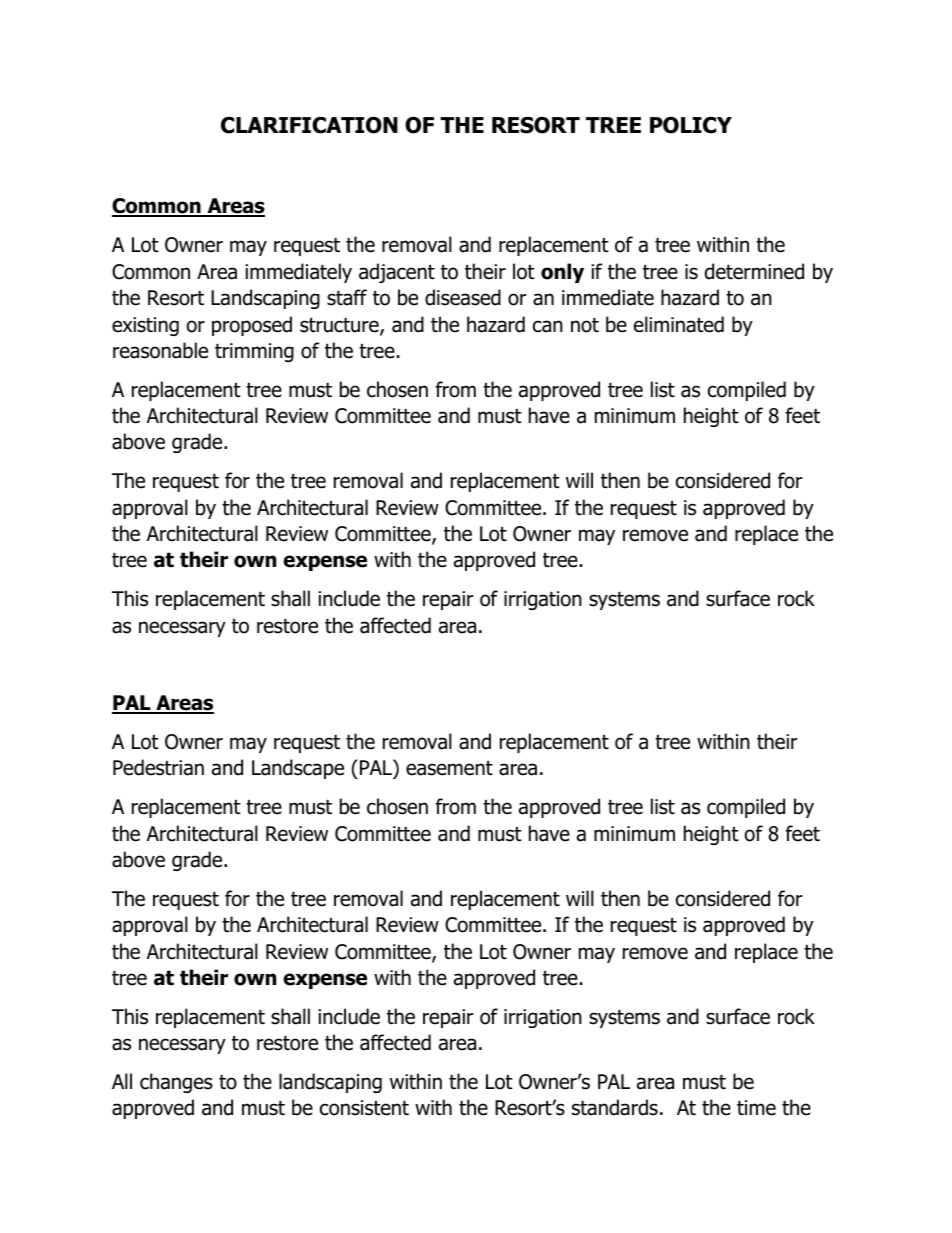 This screenshot has height=1233, width=952. I want to click on consistent, so click(364, 1108).
